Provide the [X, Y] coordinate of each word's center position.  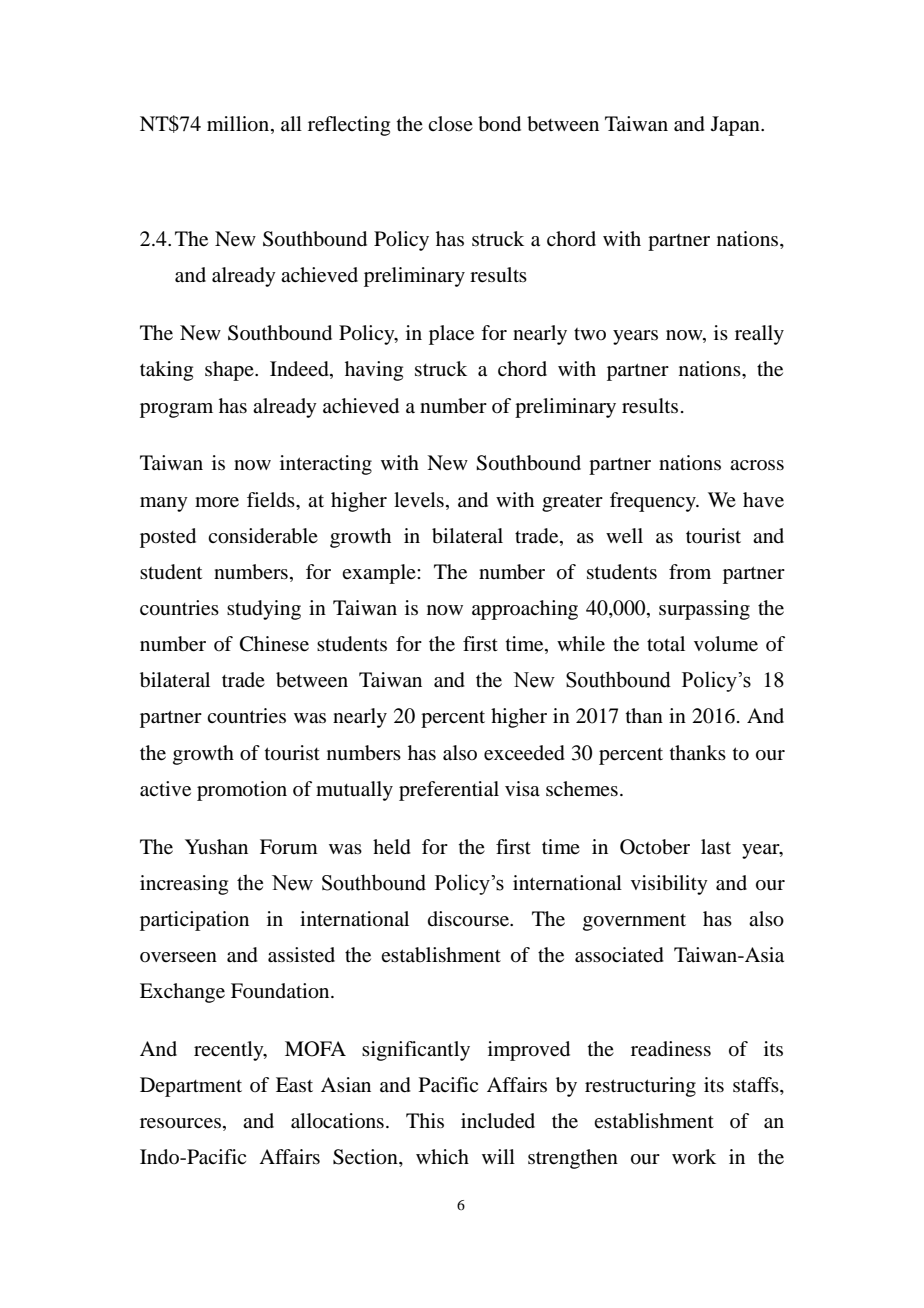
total [666, 644]
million [239, 124]
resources [180, 1123]
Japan [736, 126]
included [498, 1121]
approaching [525, 610]
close [450, 124]
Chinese [274, 644]
